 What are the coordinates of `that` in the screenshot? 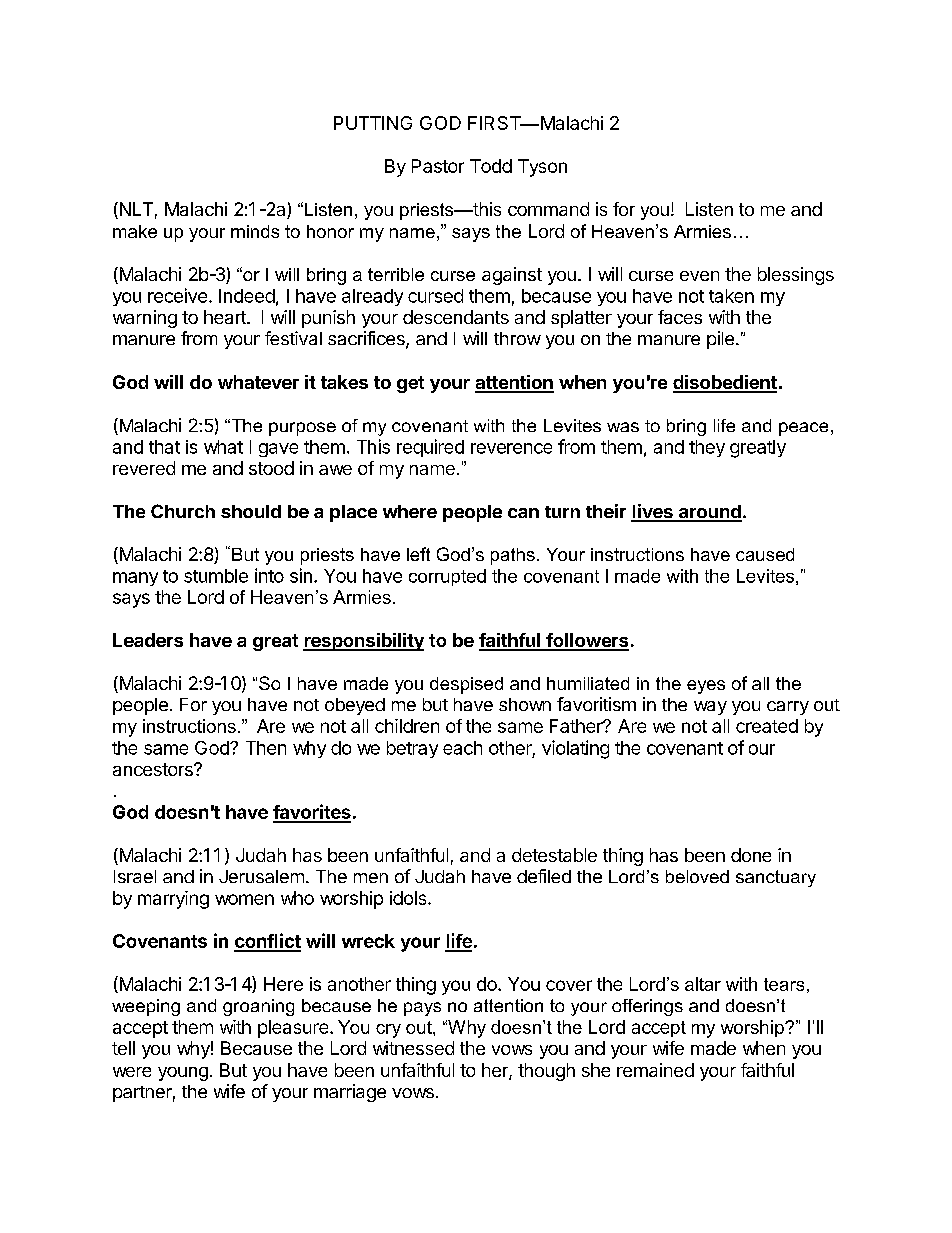 It's located at (164, 447).
